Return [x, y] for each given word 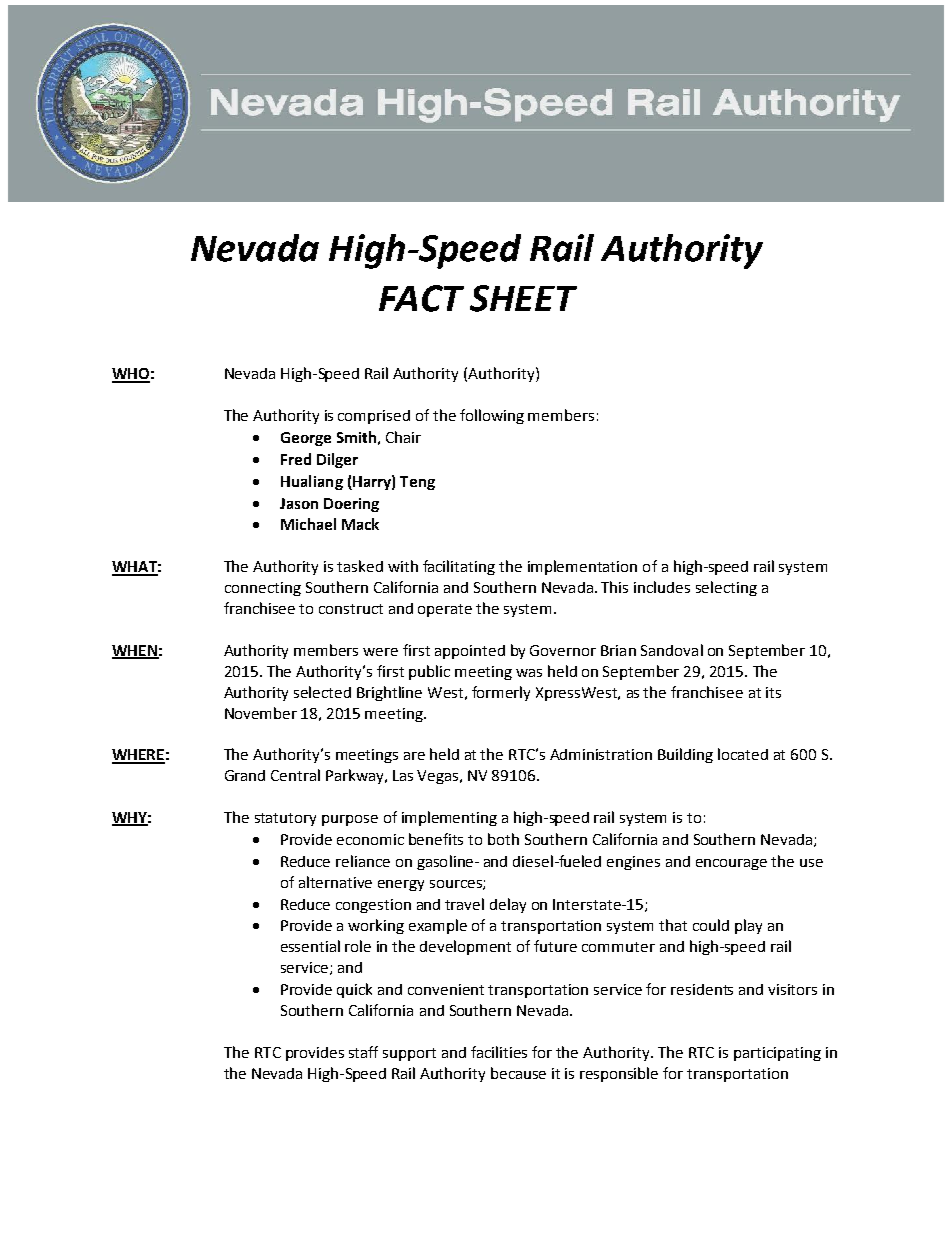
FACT [421, 298]
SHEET [523, 298]
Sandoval [672, 650]
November [261, 713]
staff [363, 1052]
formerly [501, 693]
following [492, 416]
